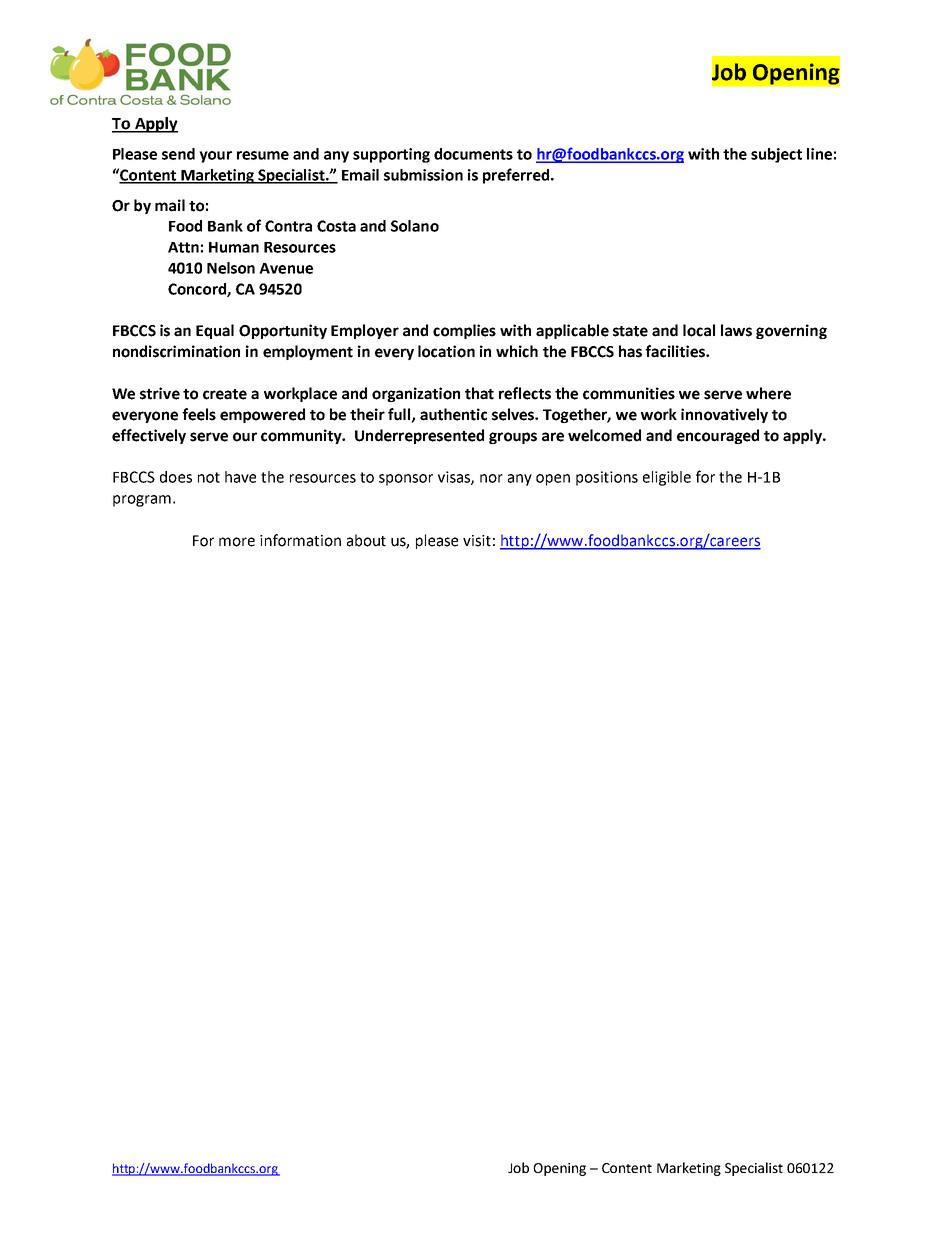  I want to click on your, so click(215, 157).
